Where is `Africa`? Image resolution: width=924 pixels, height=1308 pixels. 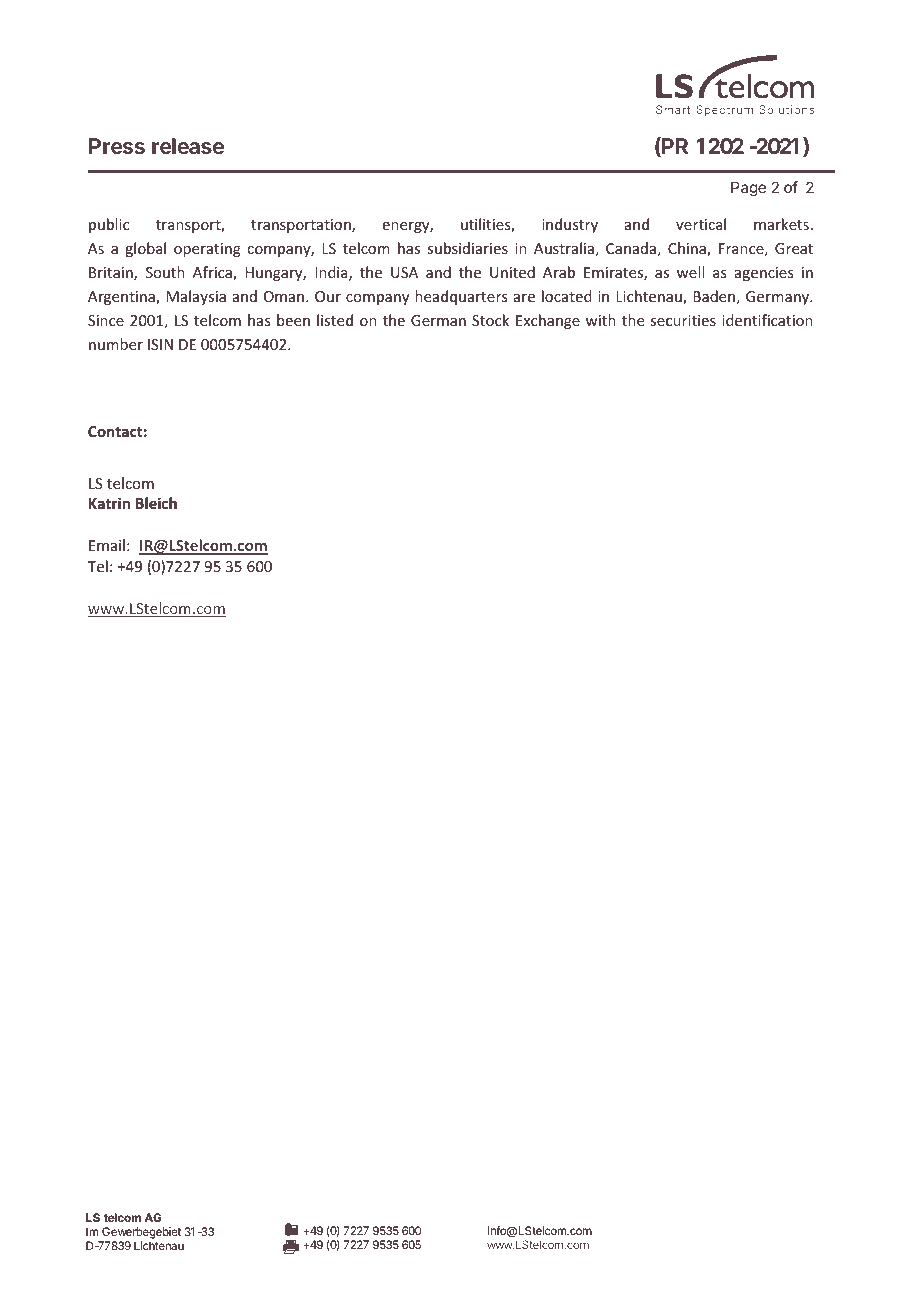
Africa is located at coordinates (213, 273).
